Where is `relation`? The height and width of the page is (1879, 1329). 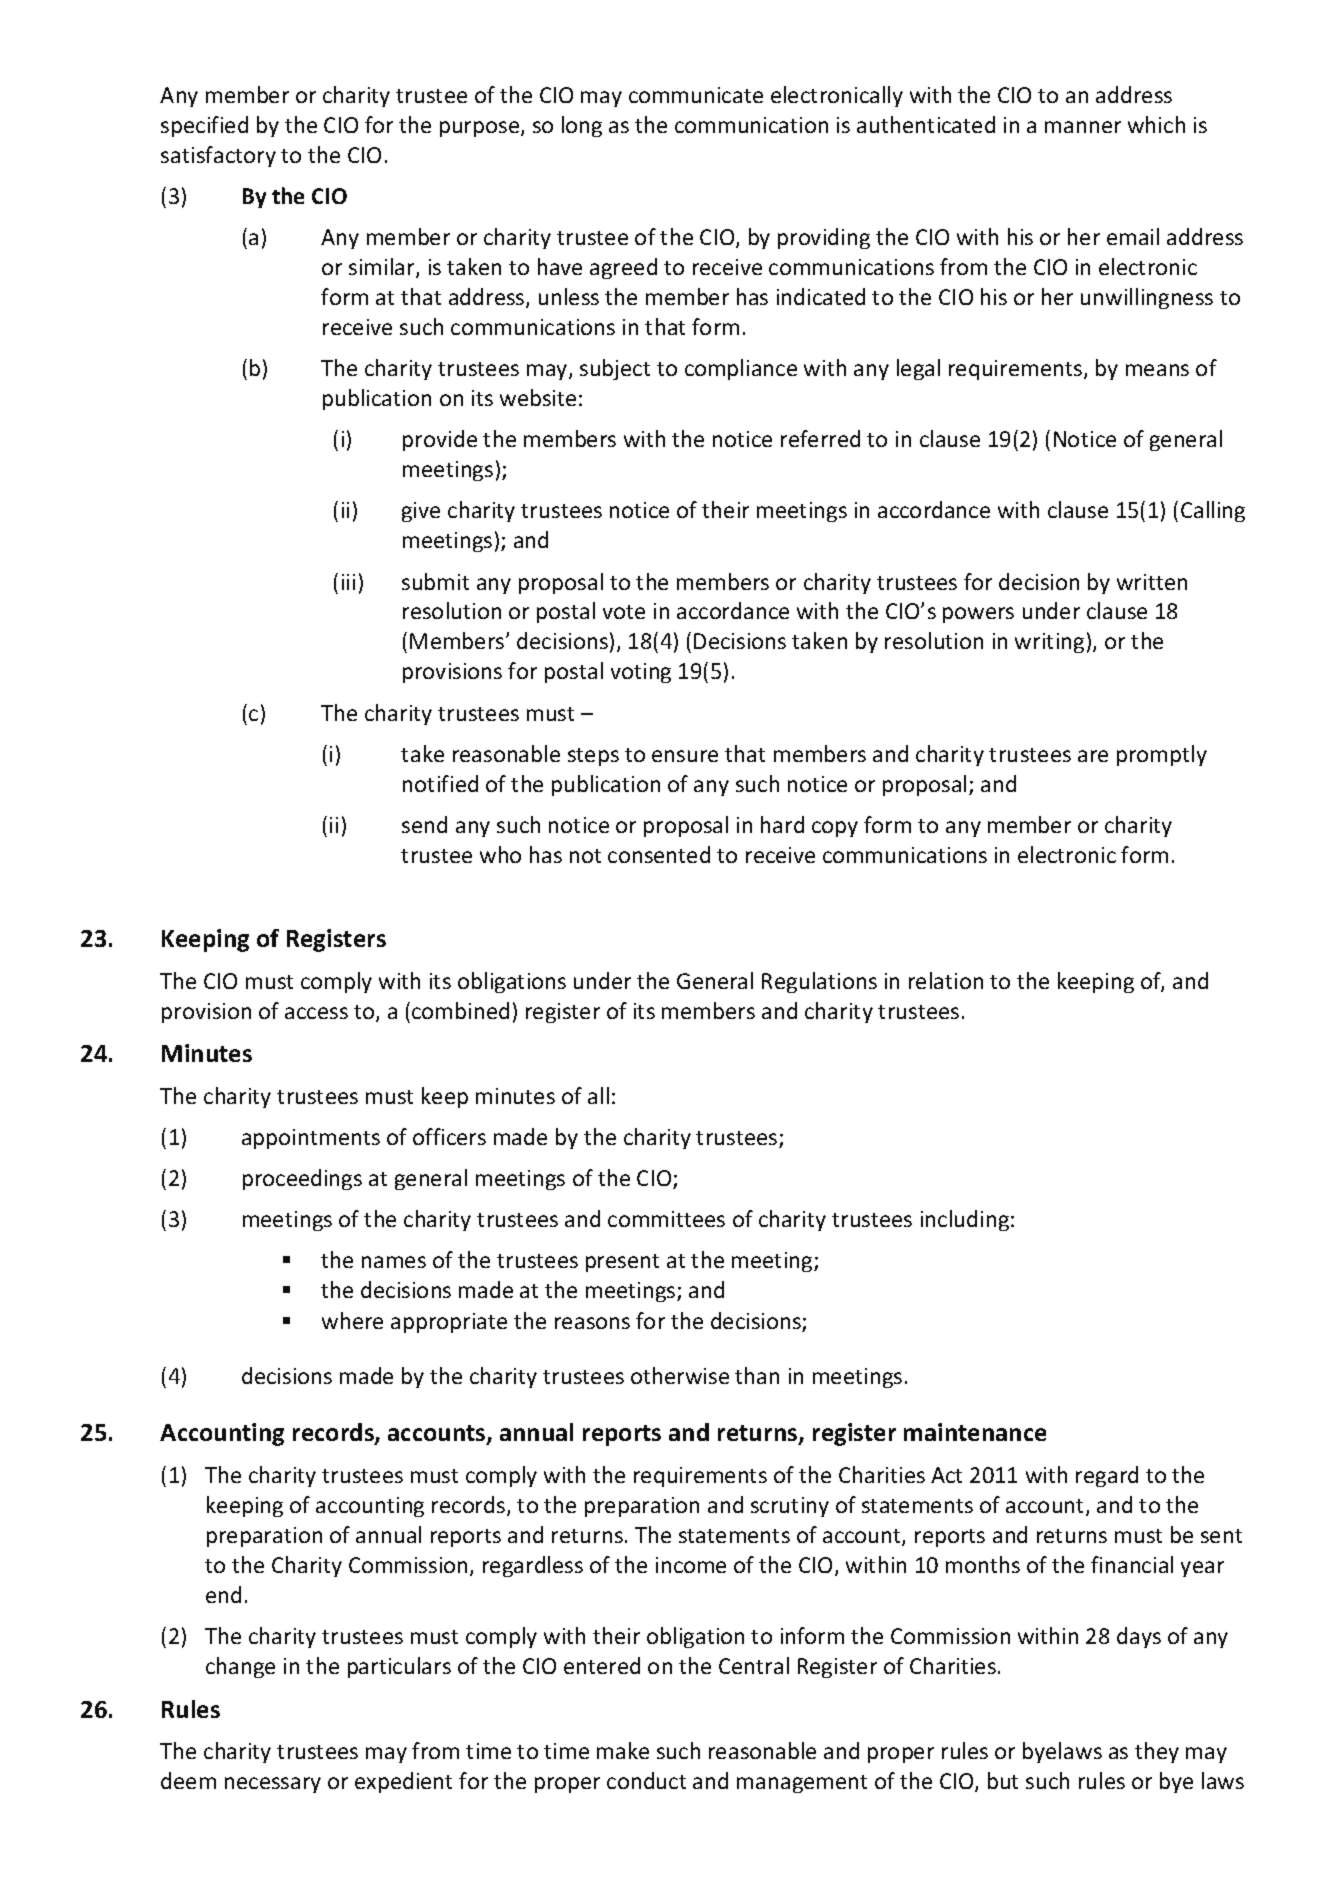
relation is located at coordinates (946, 980).
